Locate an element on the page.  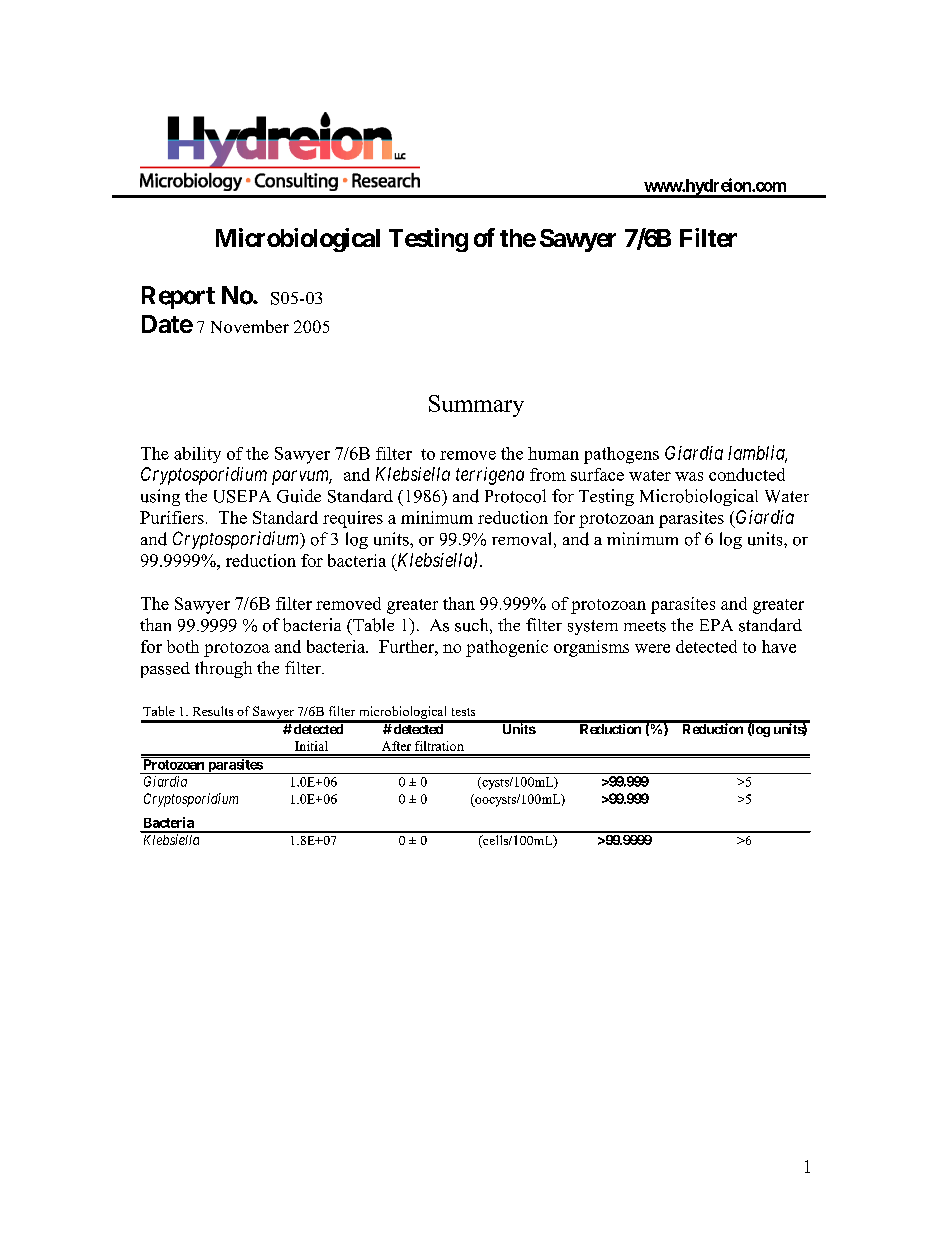
both is located at coordinates (183, 646).
